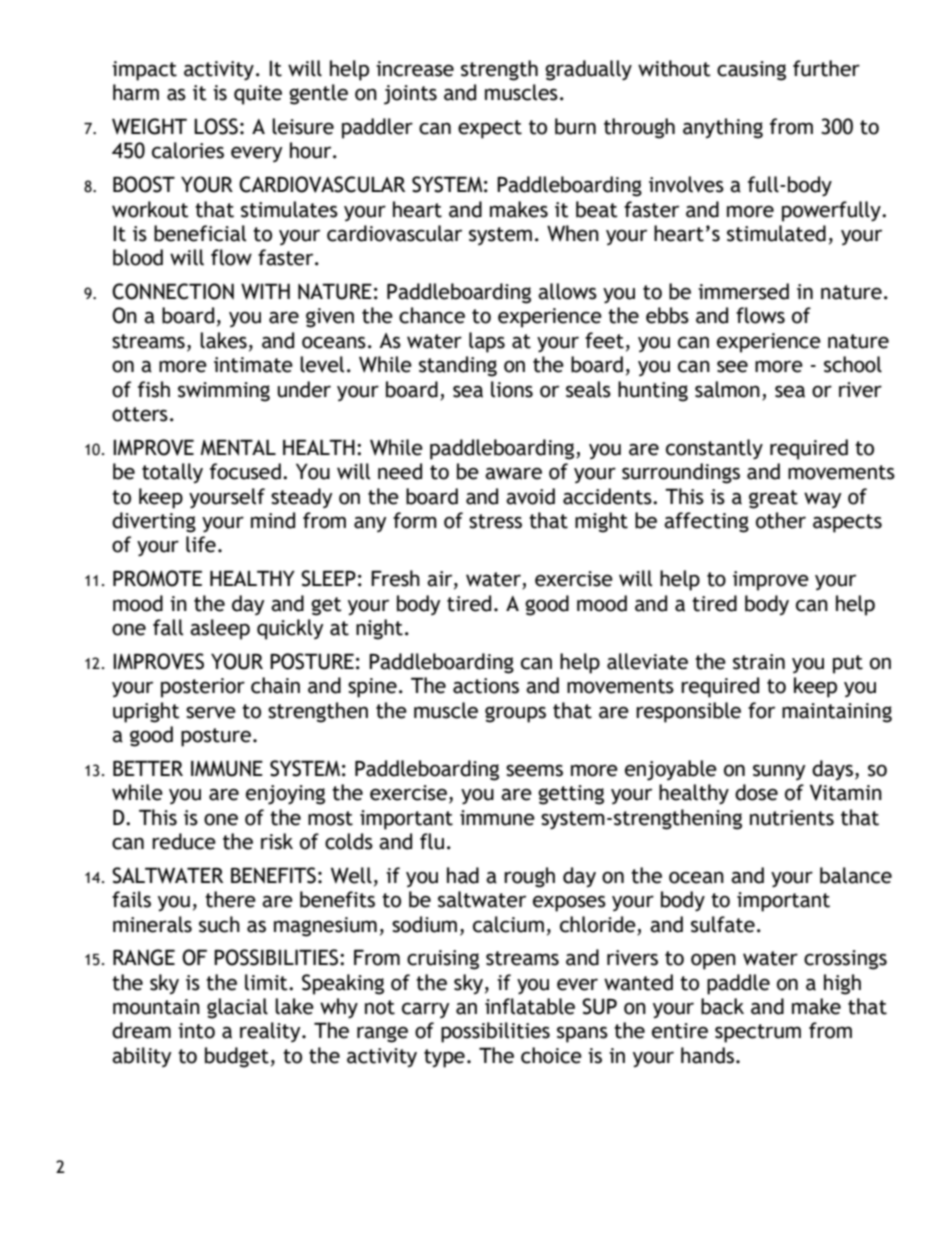  Describe the element at coordinates (490, 129) in the screenshot. I see `expect` at that location.
